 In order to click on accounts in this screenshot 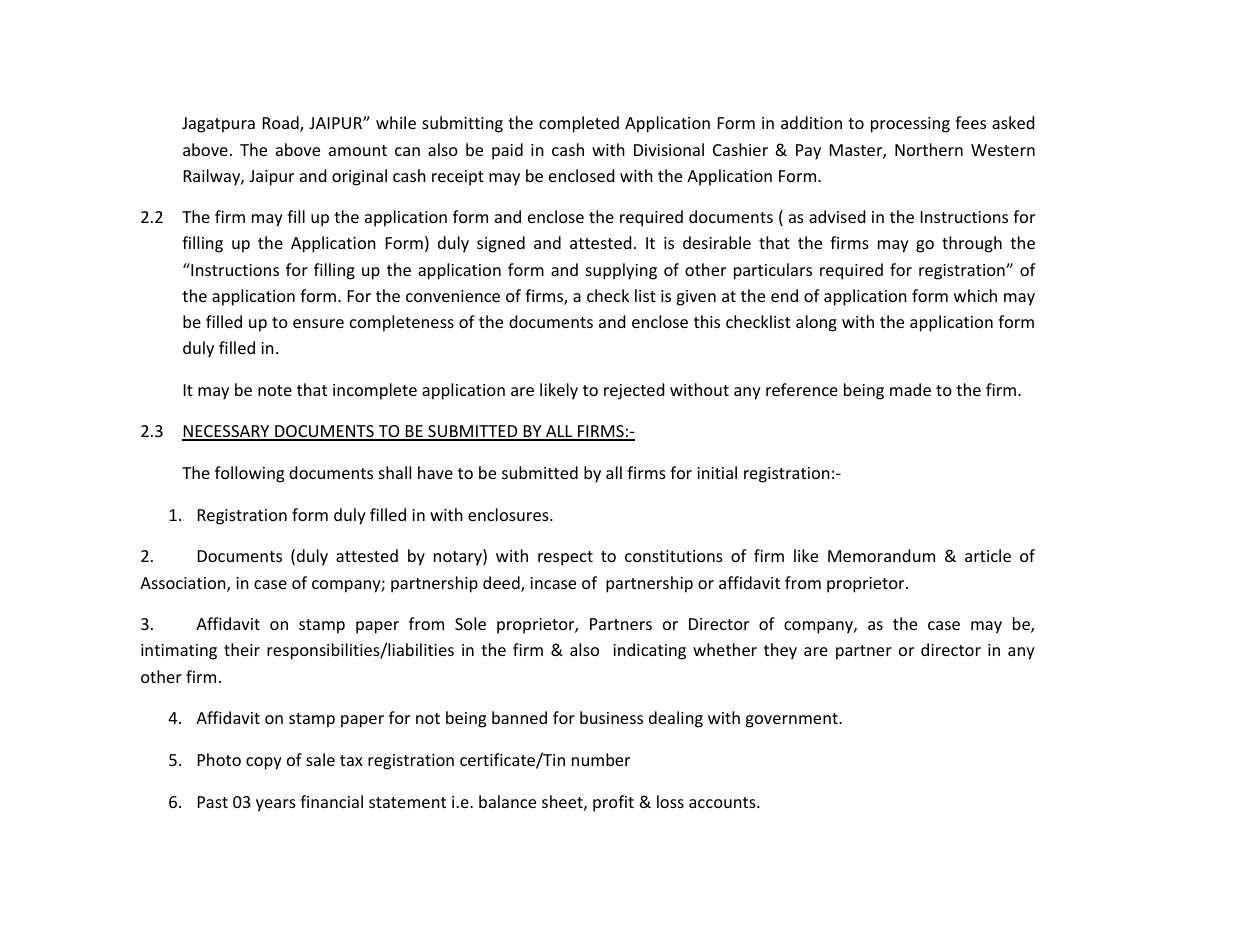, I will do `click(723, 802)`.
